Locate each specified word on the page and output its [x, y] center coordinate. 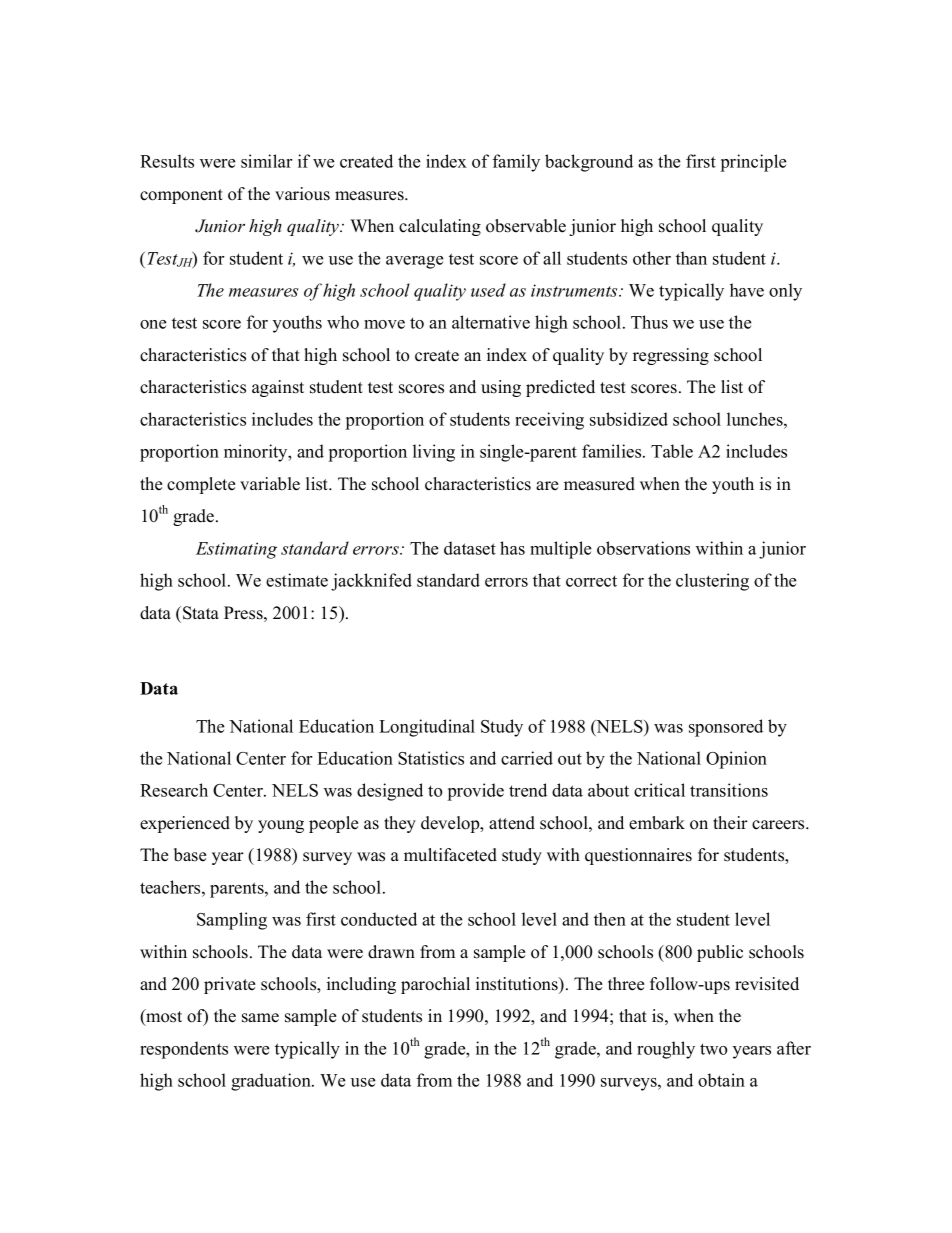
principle [753, 163]
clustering [712, 582]
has [512, 548]
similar [266, 161]
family [516, 163]
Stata [201, 613]
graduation [272, 1082]
